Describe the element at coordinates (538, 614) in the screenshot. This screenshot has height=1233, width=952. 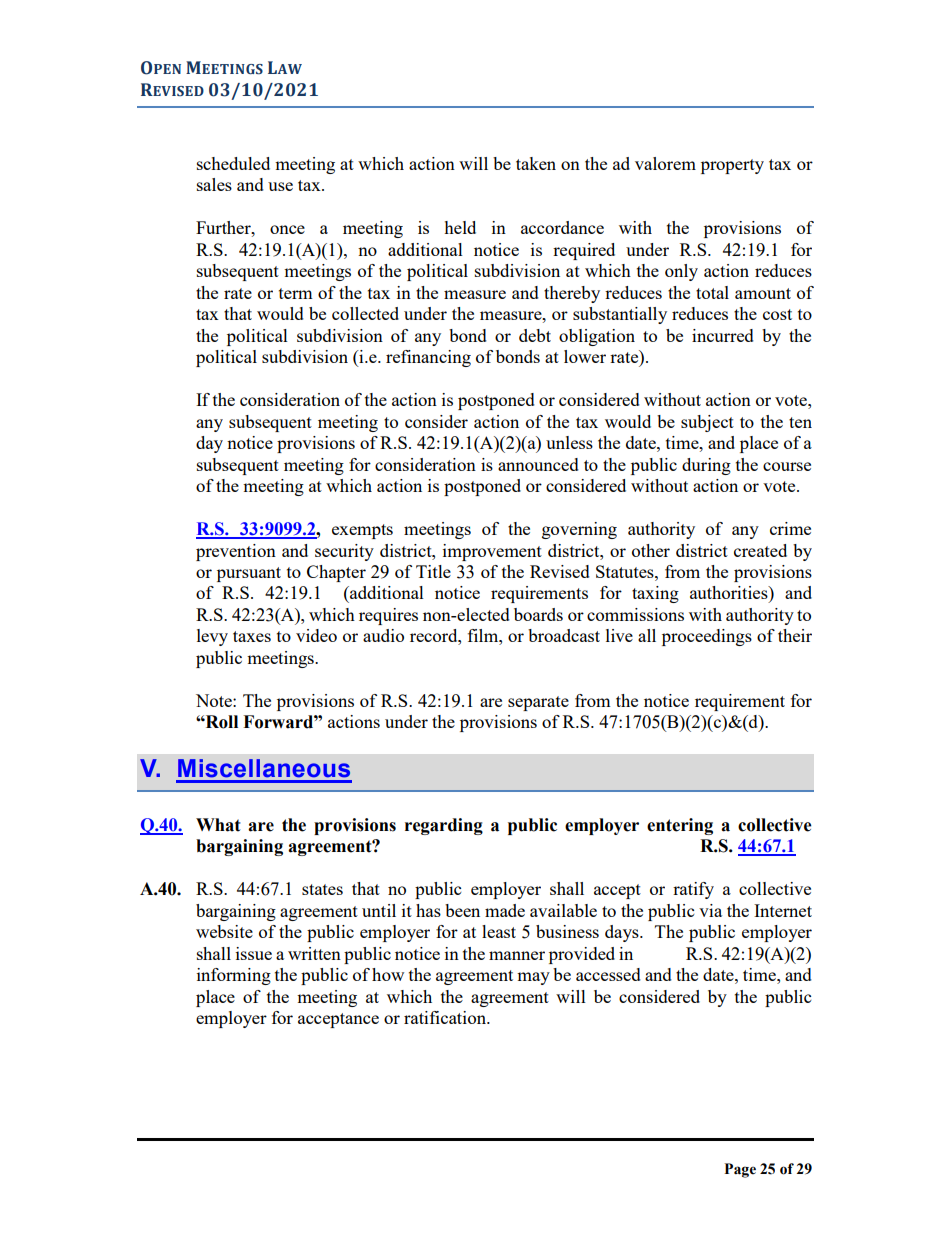
I see `boards` at that location.
